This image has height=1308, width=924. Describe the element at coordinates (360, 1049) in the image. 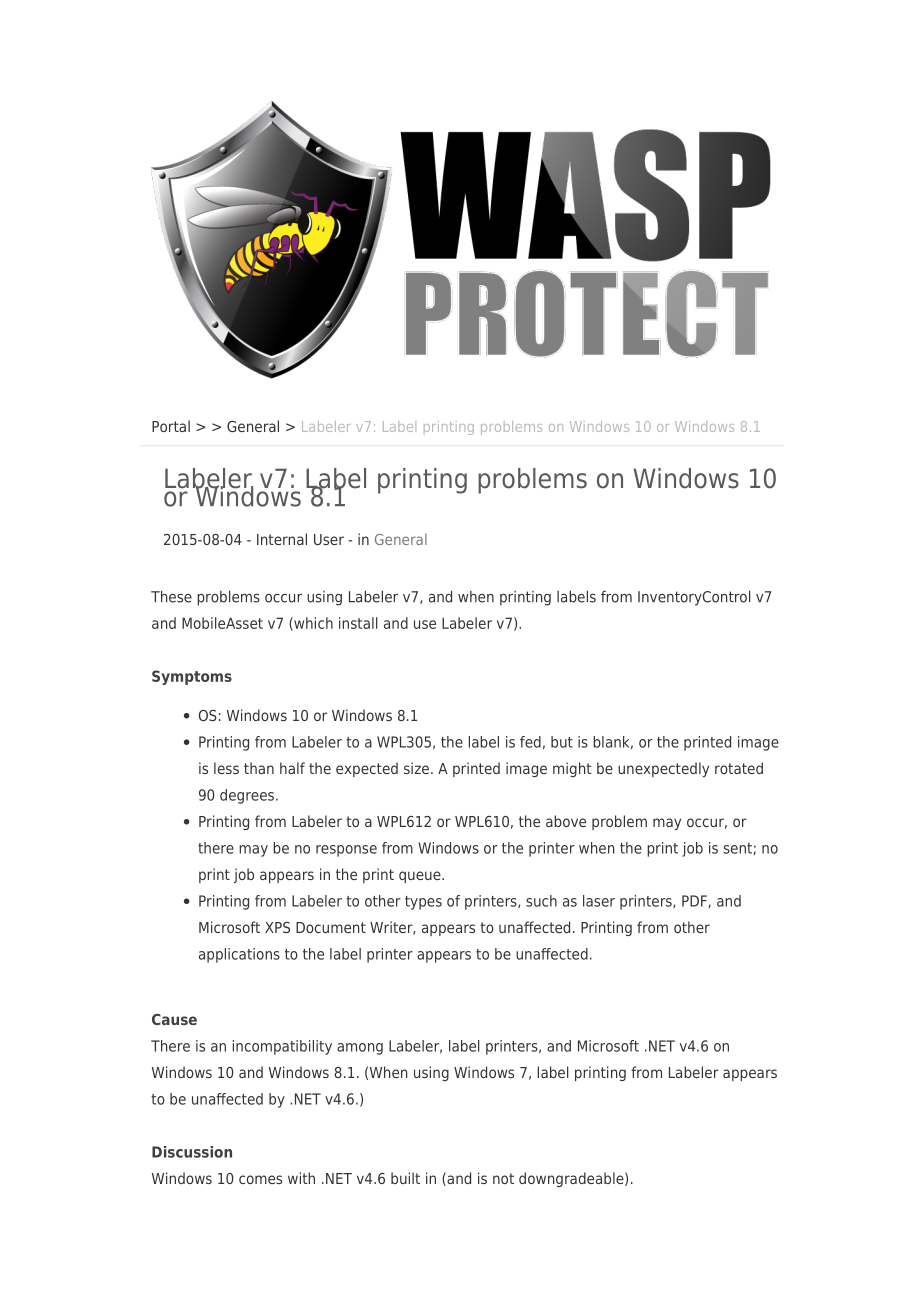

I see `among` at that location.
